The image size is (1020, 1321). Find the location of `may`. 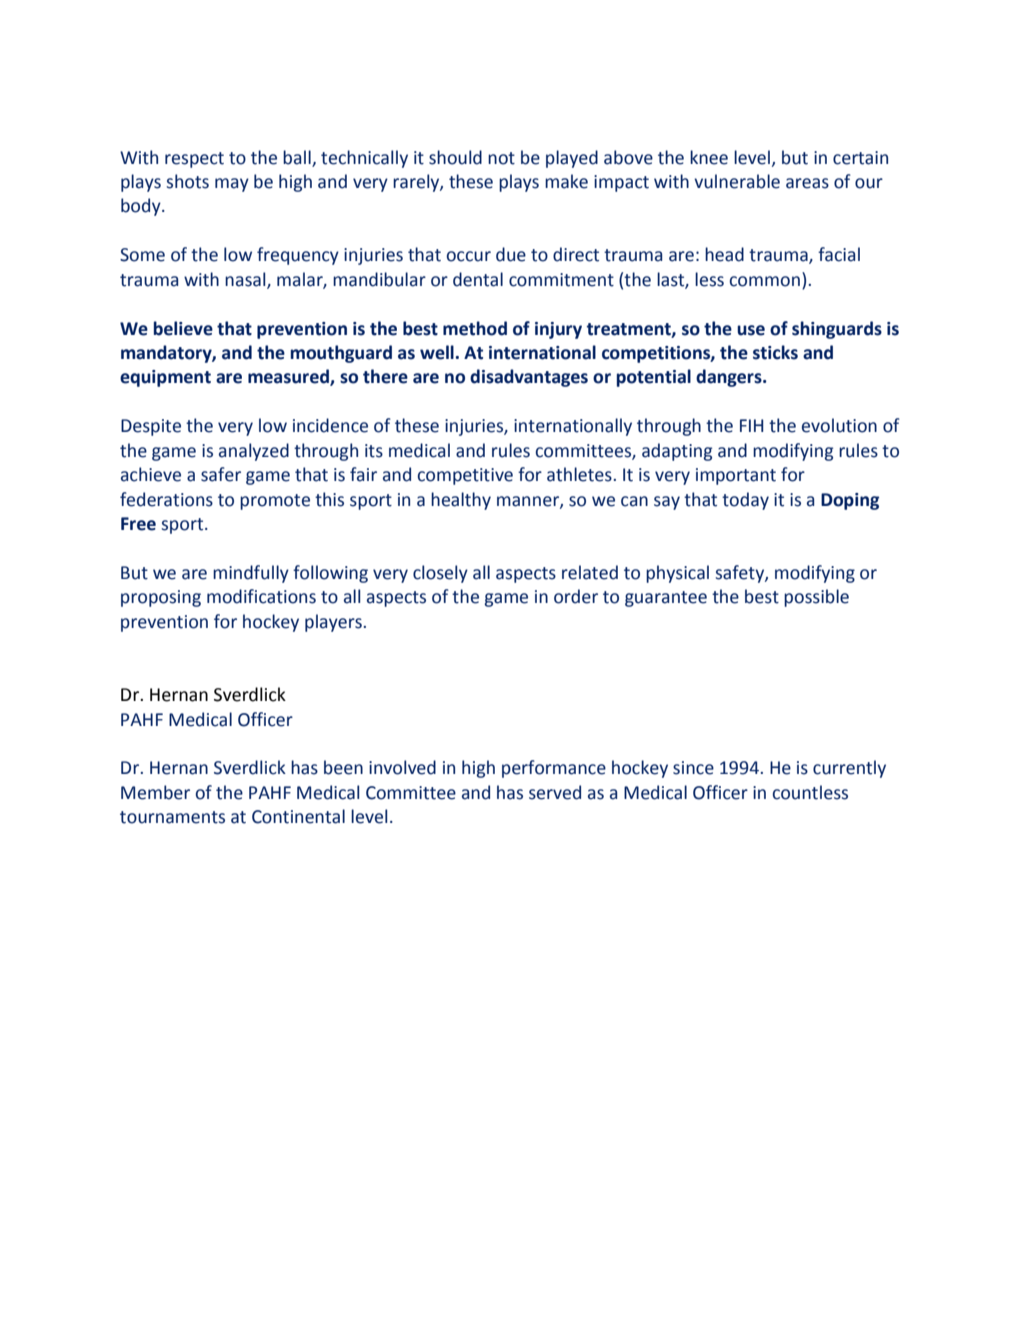

may is located at coordinates (232, 185).
